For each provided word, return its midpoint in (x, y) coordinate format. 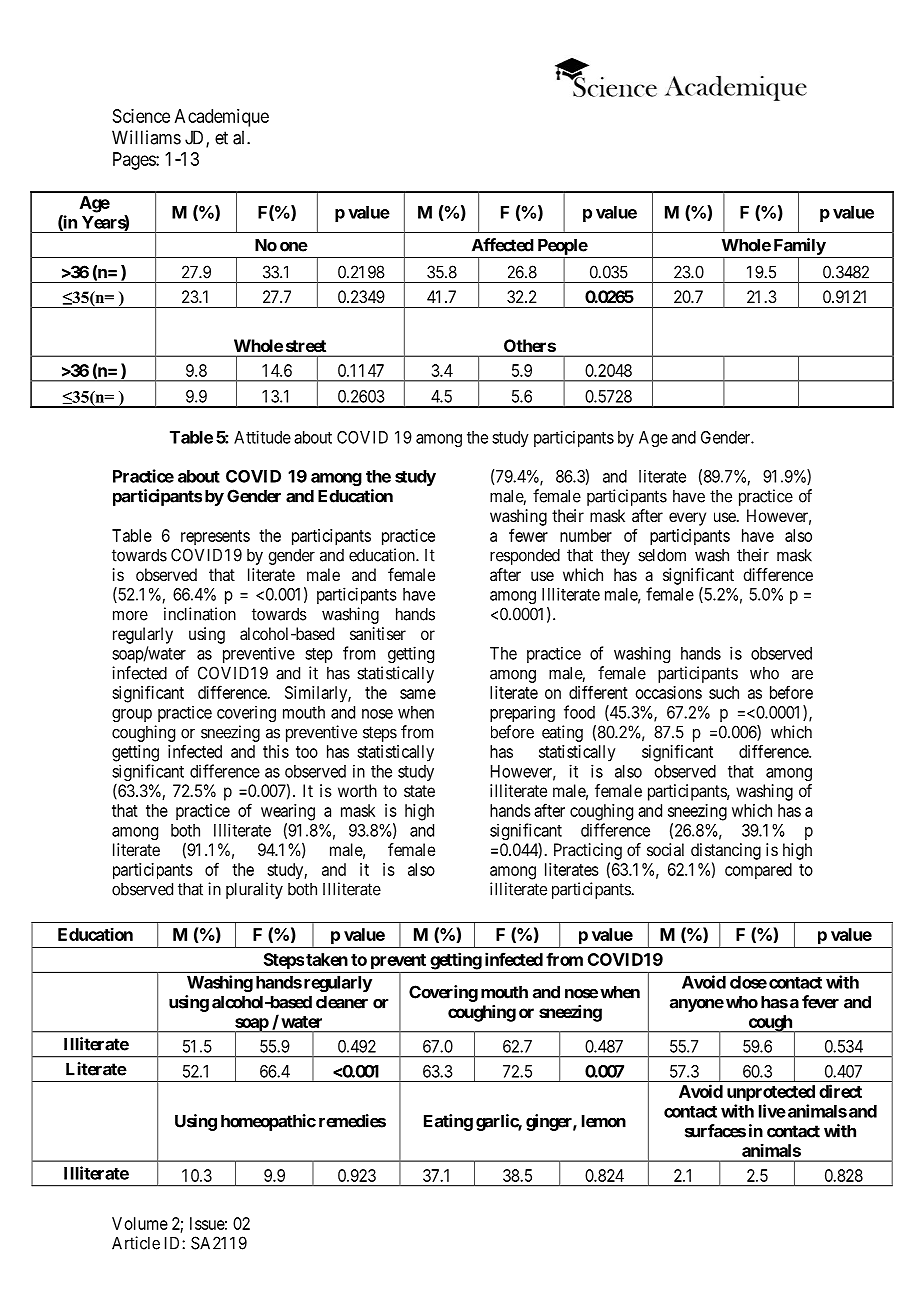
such (724, 692)
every (687, 519)
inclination (200, 614)
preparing (522, 713)
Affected (503, 245)
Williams (146, 137)
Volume (140, 1223)
